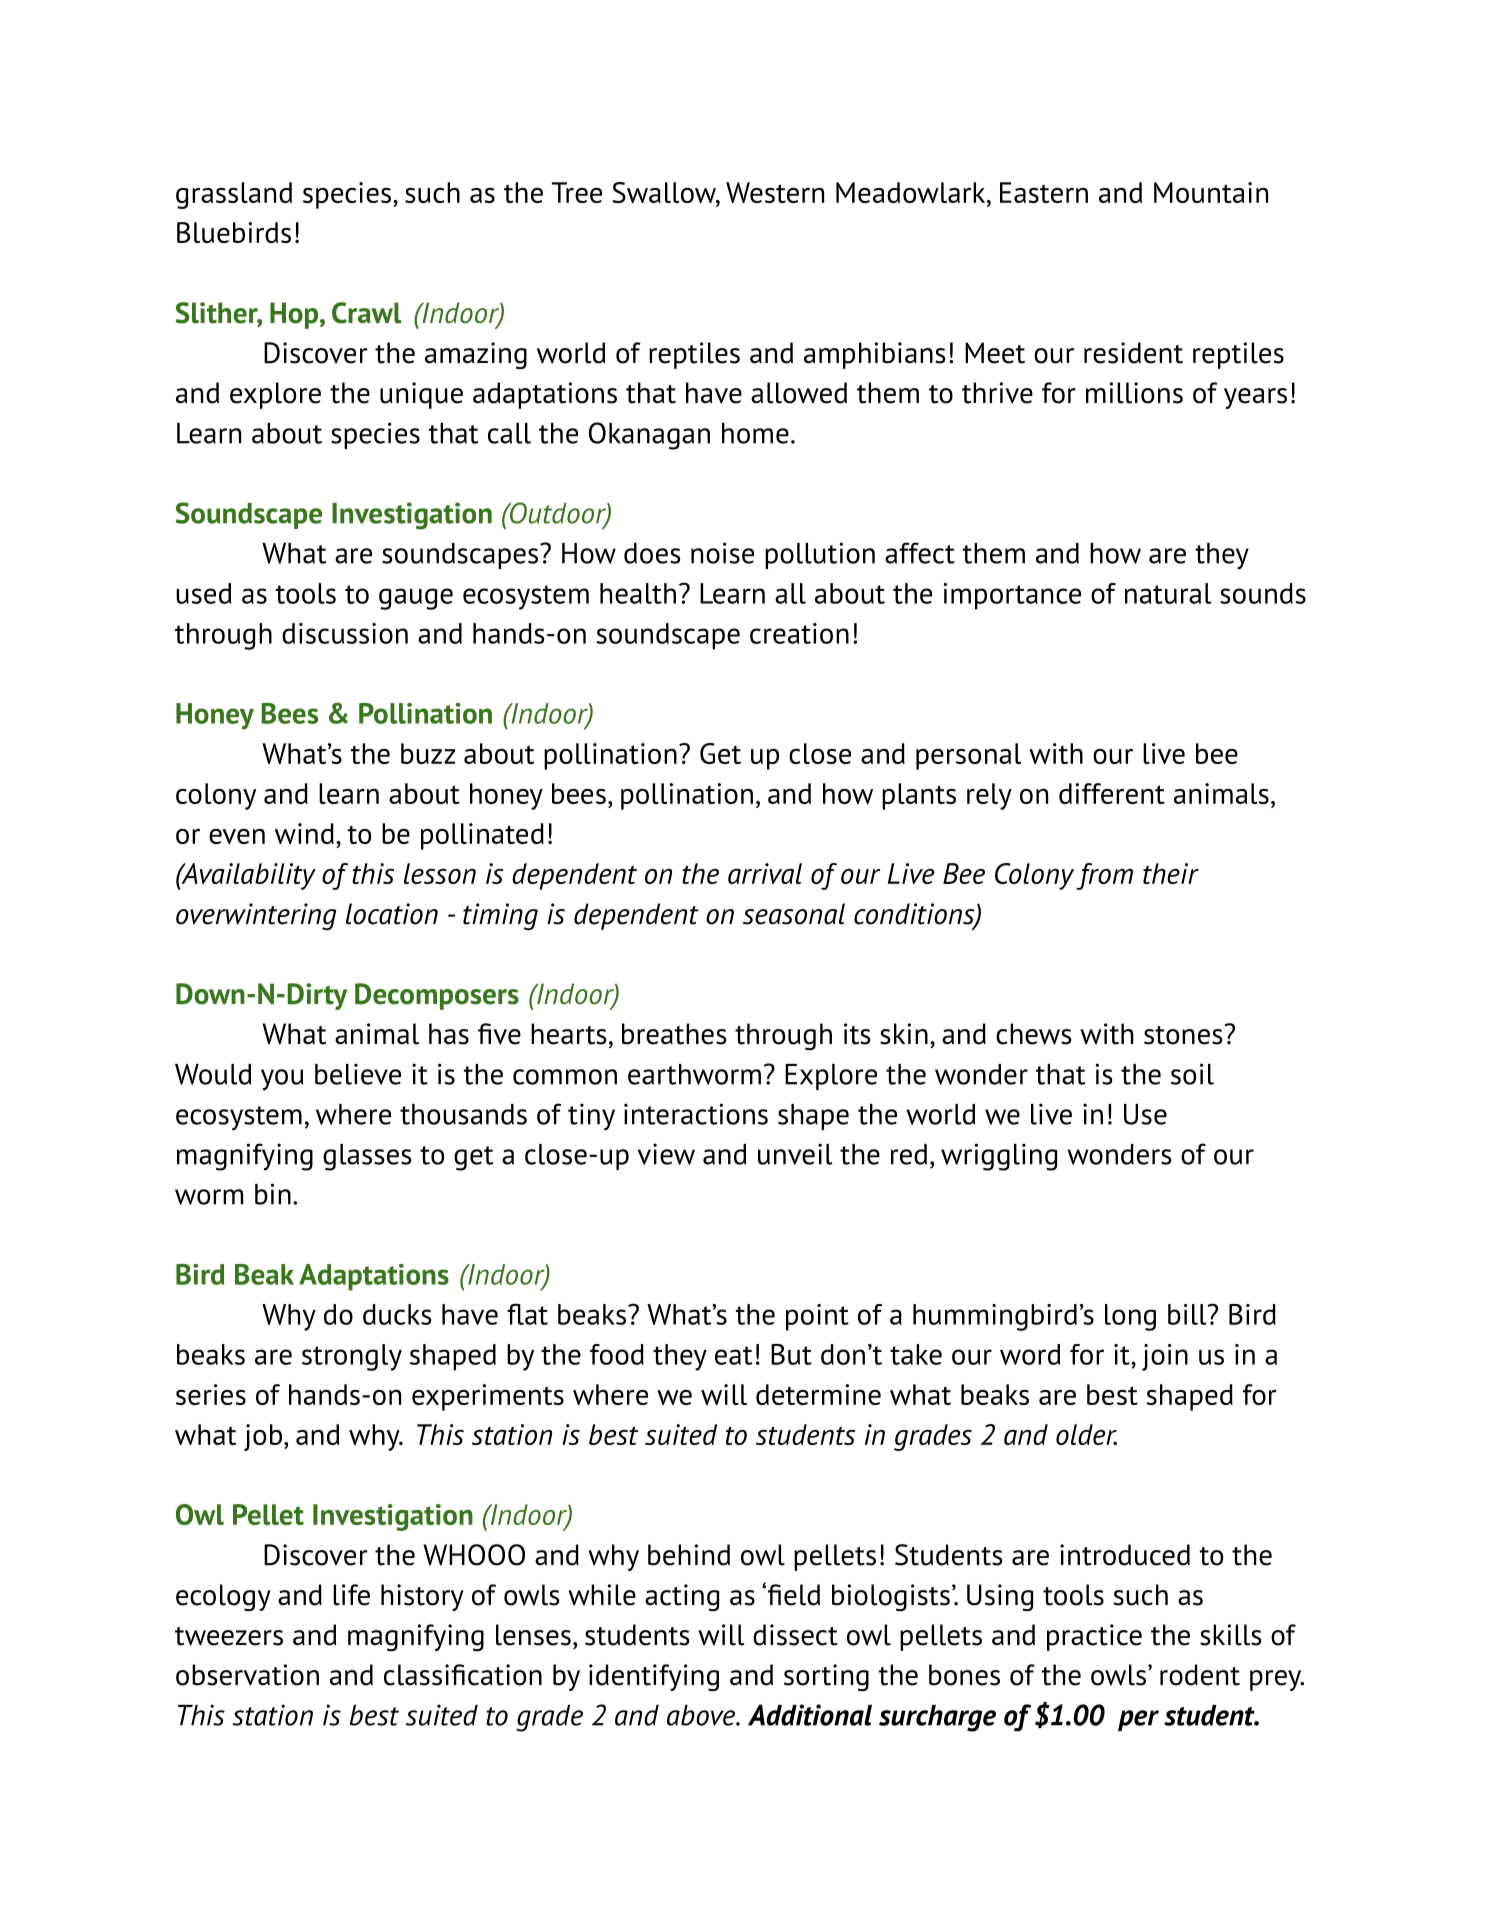 The width and height of the image is (1486, 1923). Describe the element at coordinates (1200, 1675) in the image. I see `rodent` at that location.
